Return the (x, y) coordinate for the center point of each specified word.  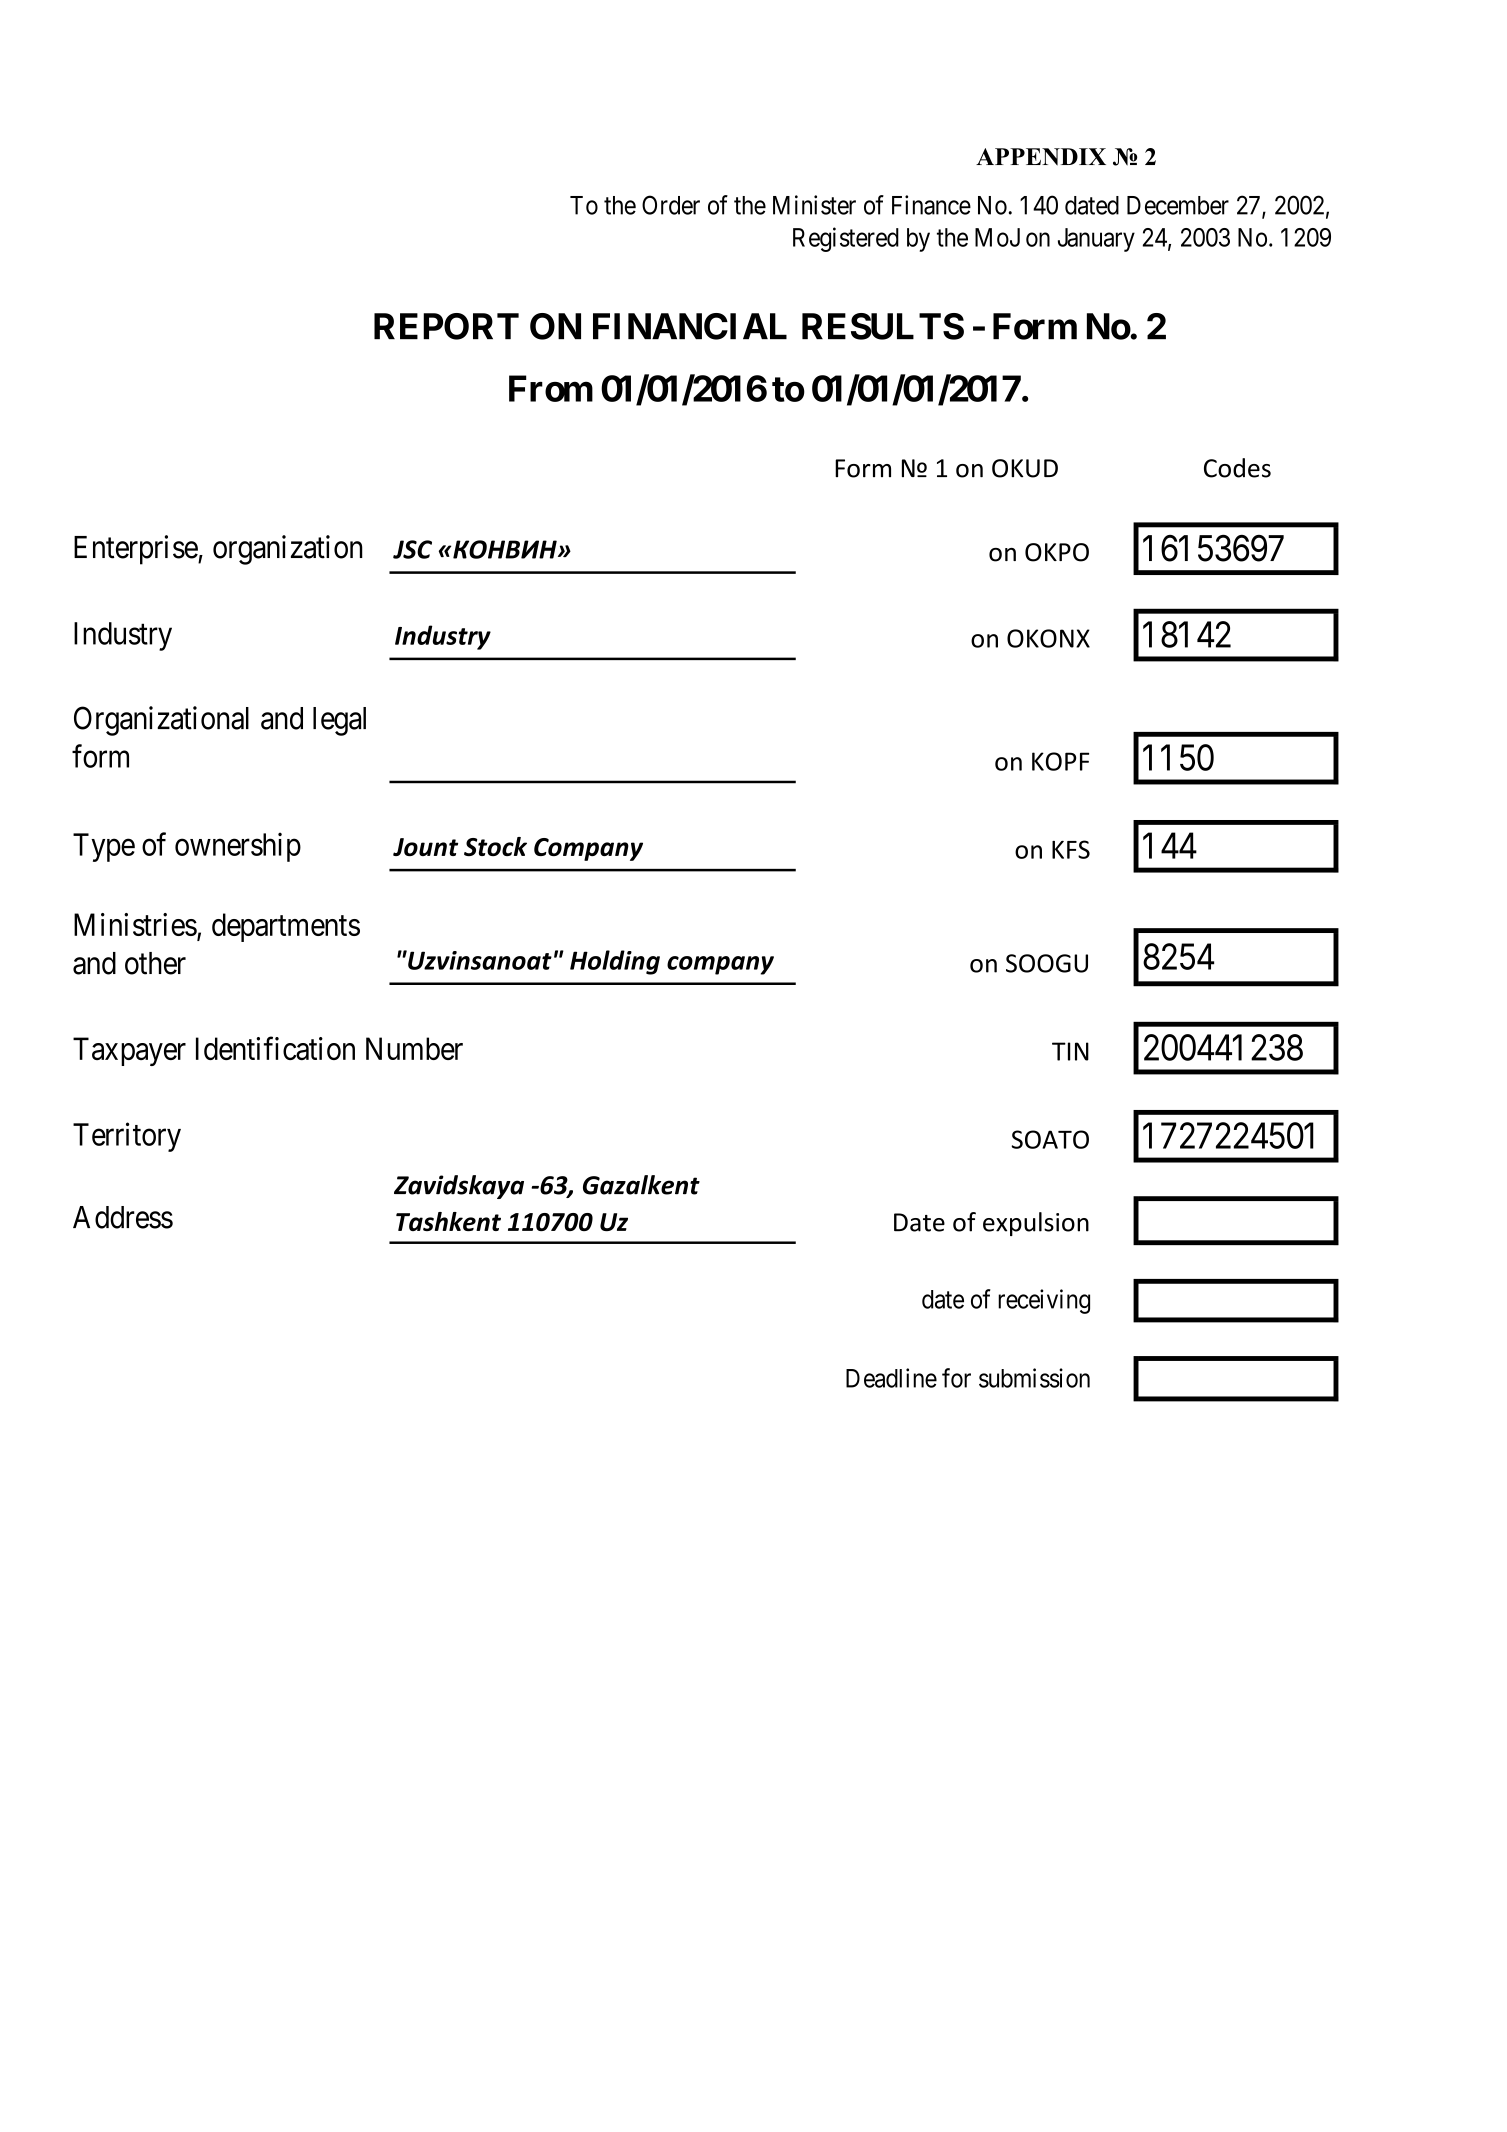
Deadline (891, 1378)
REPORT (446, 326)
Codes (1237, 468)
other (155, 963)
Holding (615, 962)
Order (671, 205)
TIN (1070, 1051)
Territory (127, 1137)
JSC (412, 549)
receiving (1044, 1301)
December (1178, 205)
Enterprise (136, 550)
